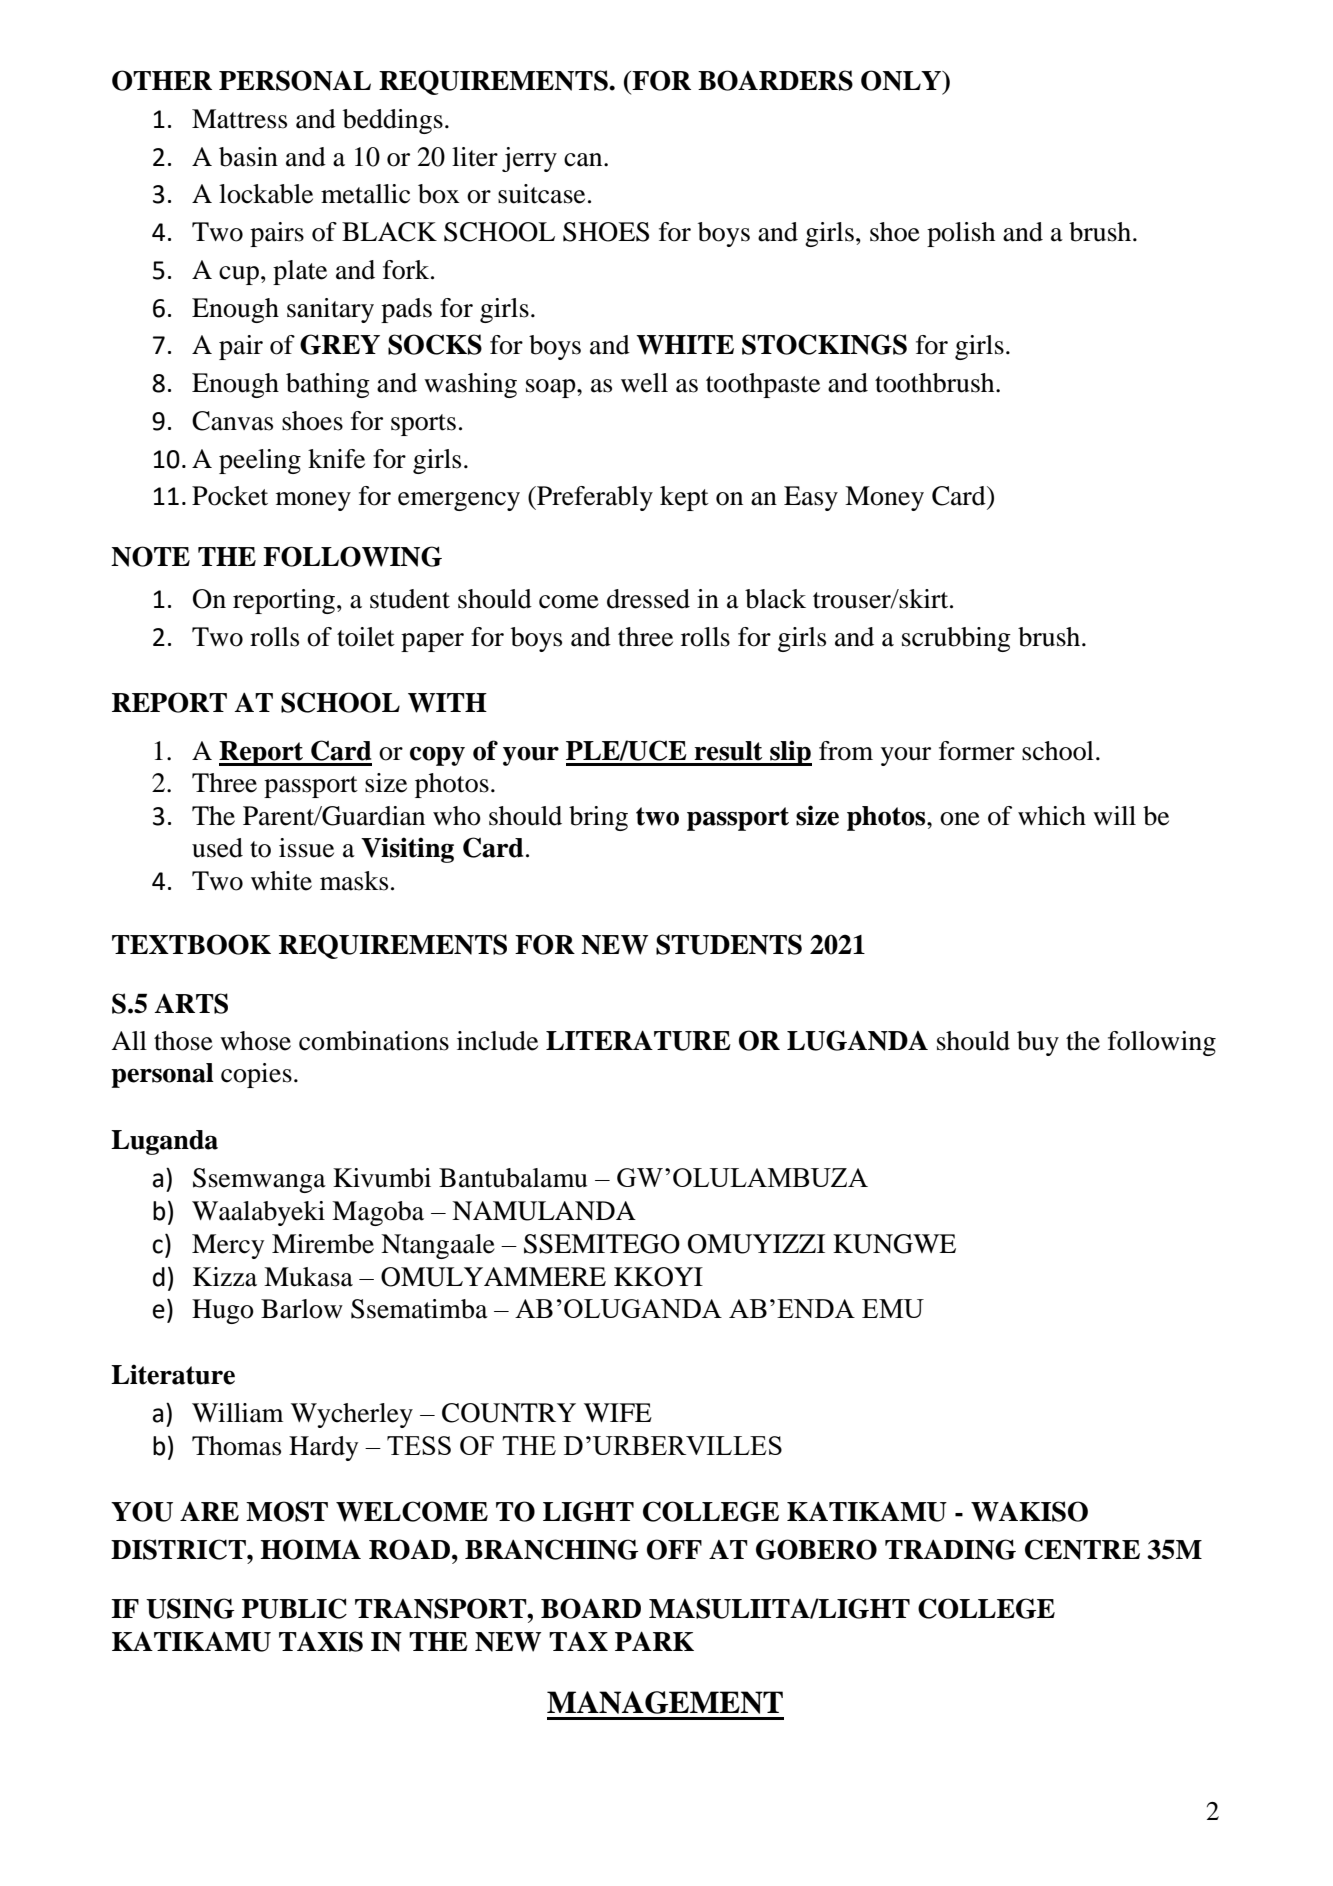  Describe the element at coordinates (248, 157) in the screenshot. I see `basin` at that location.
